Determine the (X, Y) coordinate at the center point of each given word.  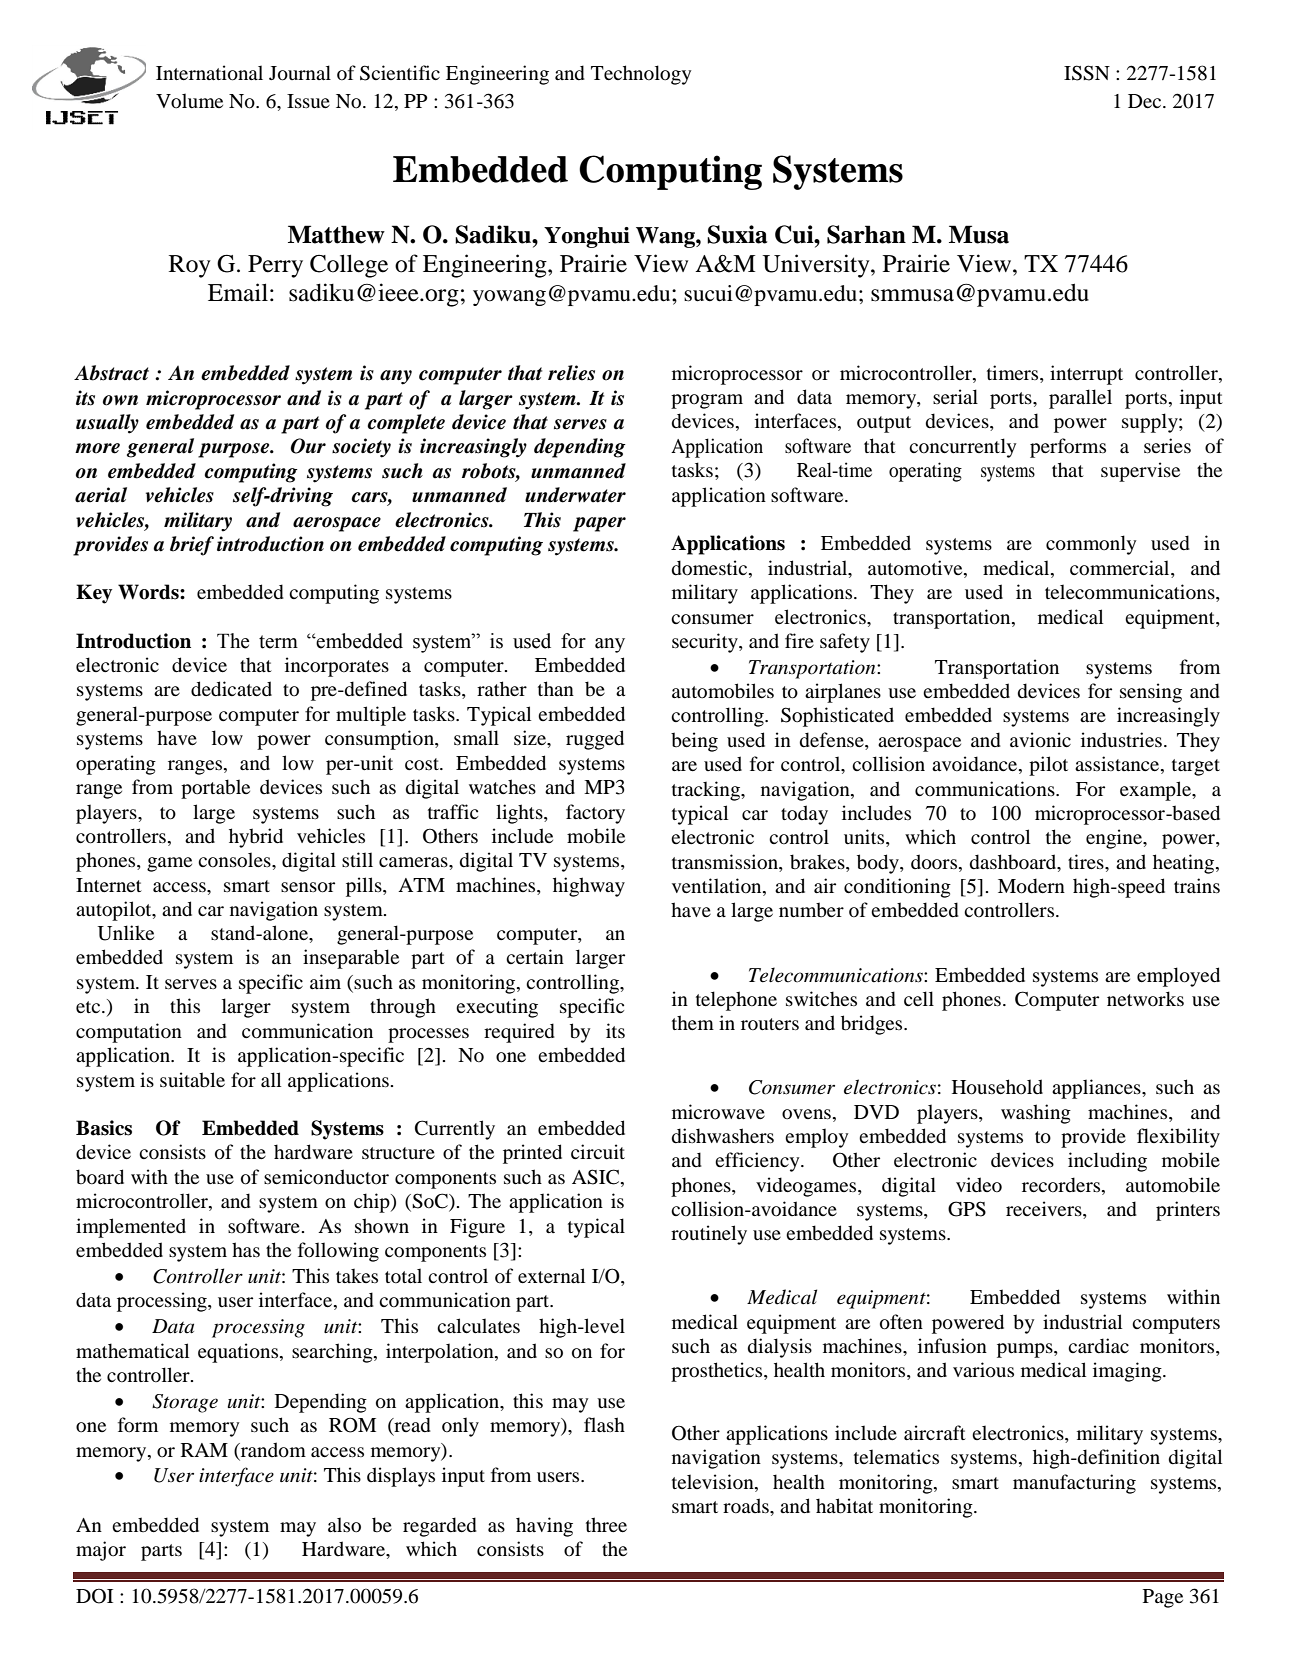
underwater (575, 495)
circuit (598, 1151)
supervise (1140, 472)
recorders (1062, 1185)
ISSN (1087, 73)
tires (1087, 861)
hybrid (256, 838)
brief (192, 546)
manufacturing (1074, 1484)
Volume (189, 101)
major (101, 1551)
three (606, 1524)
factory (595, 814)
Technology (641, 75)
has (246, 1249)
